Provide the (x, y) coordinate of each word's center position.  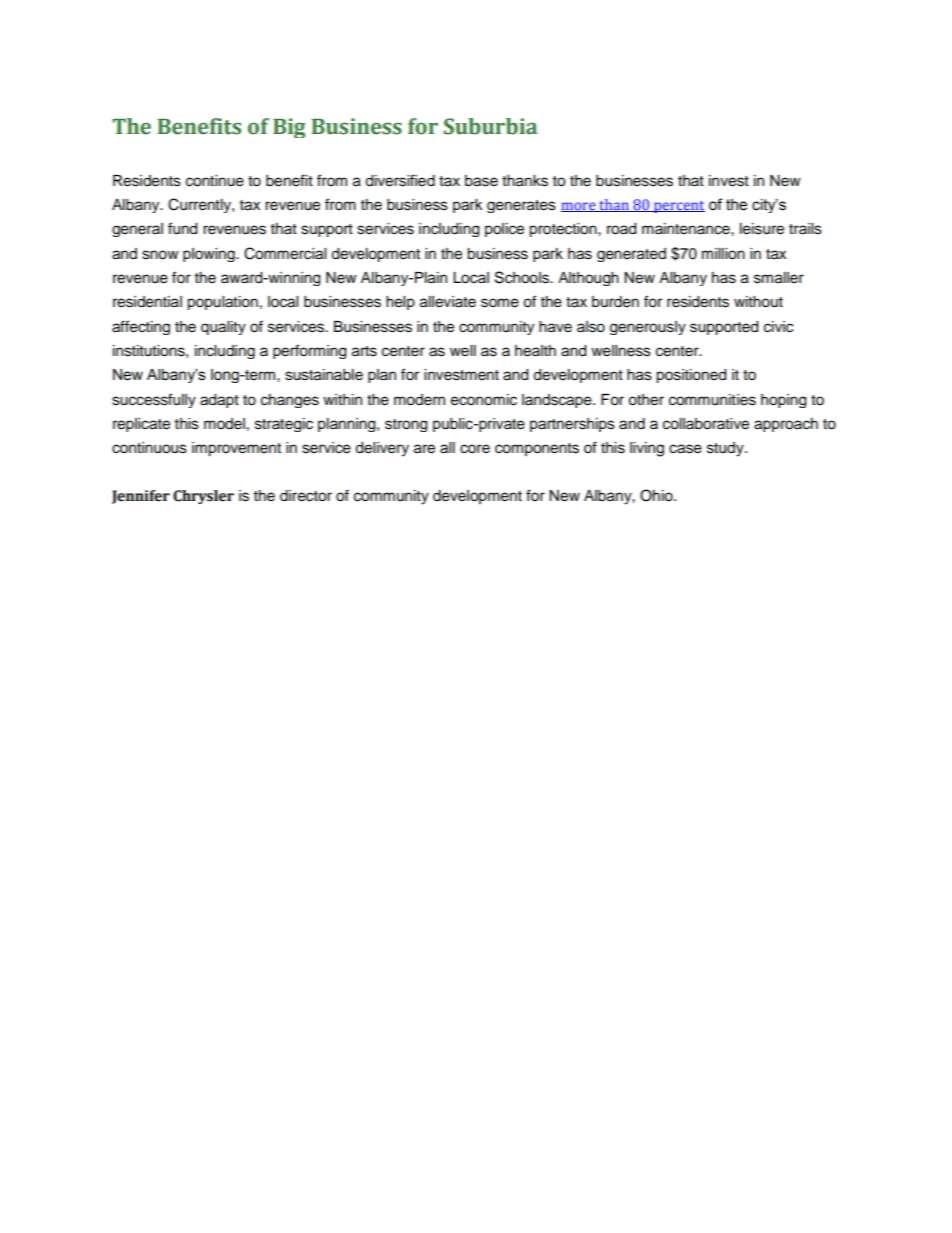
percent (678, 207)
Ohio (657, 495)
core (475, 449)
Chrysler (203, 497)
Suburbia (490, 126)
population (222, 303)
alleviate (448, 302)
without (758, 302)
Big (289, 128)
